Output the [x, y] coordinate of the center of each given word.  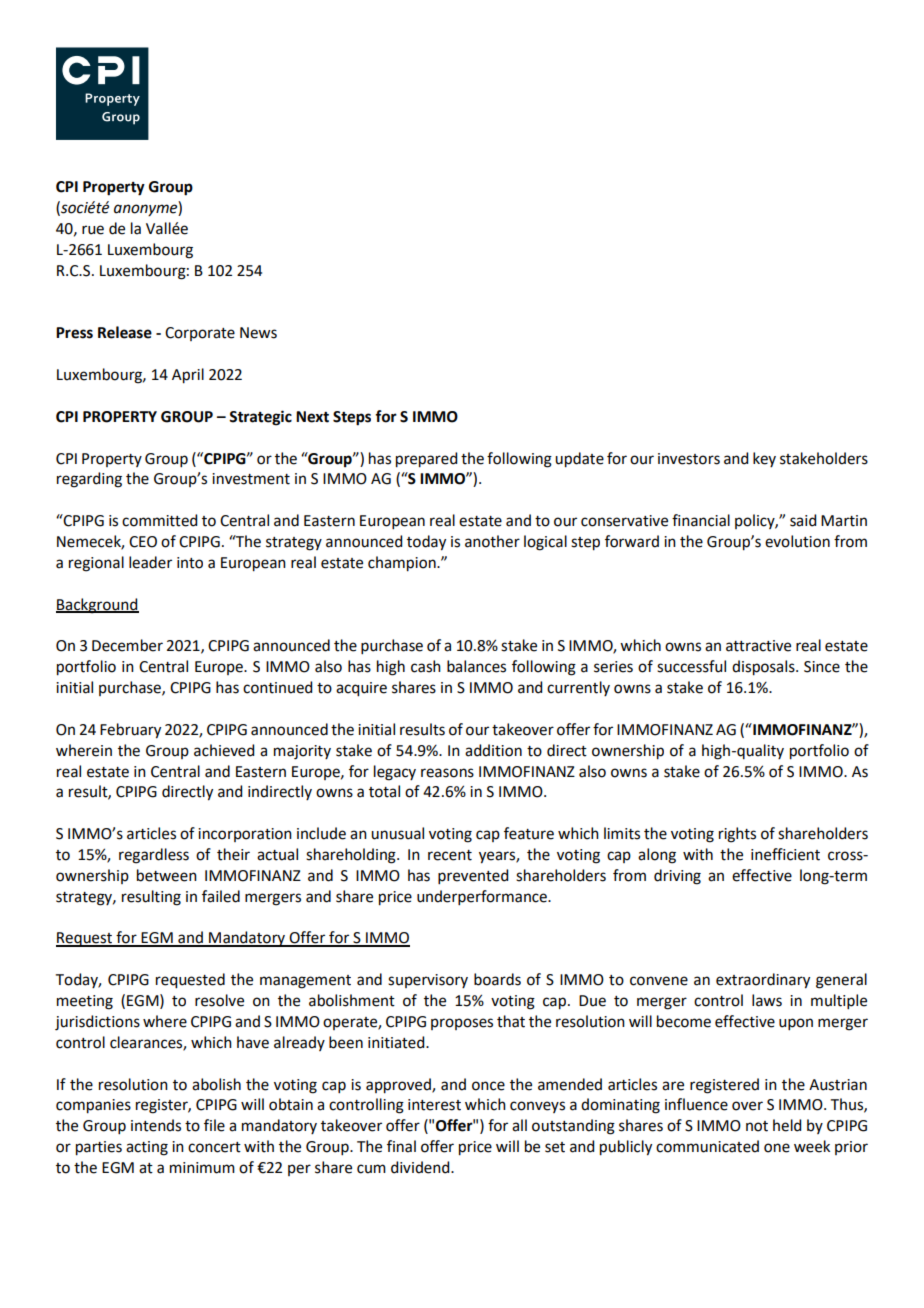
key [764, 459]
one [777, 1148]
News [258, 333]
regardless [154, 856]
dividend [421, 1167]
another [492, 541]
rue [93, 230]
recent [450, 855]
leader [150, 562]
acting [147, 1148]
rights [737, 835]
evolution [797, 541]
